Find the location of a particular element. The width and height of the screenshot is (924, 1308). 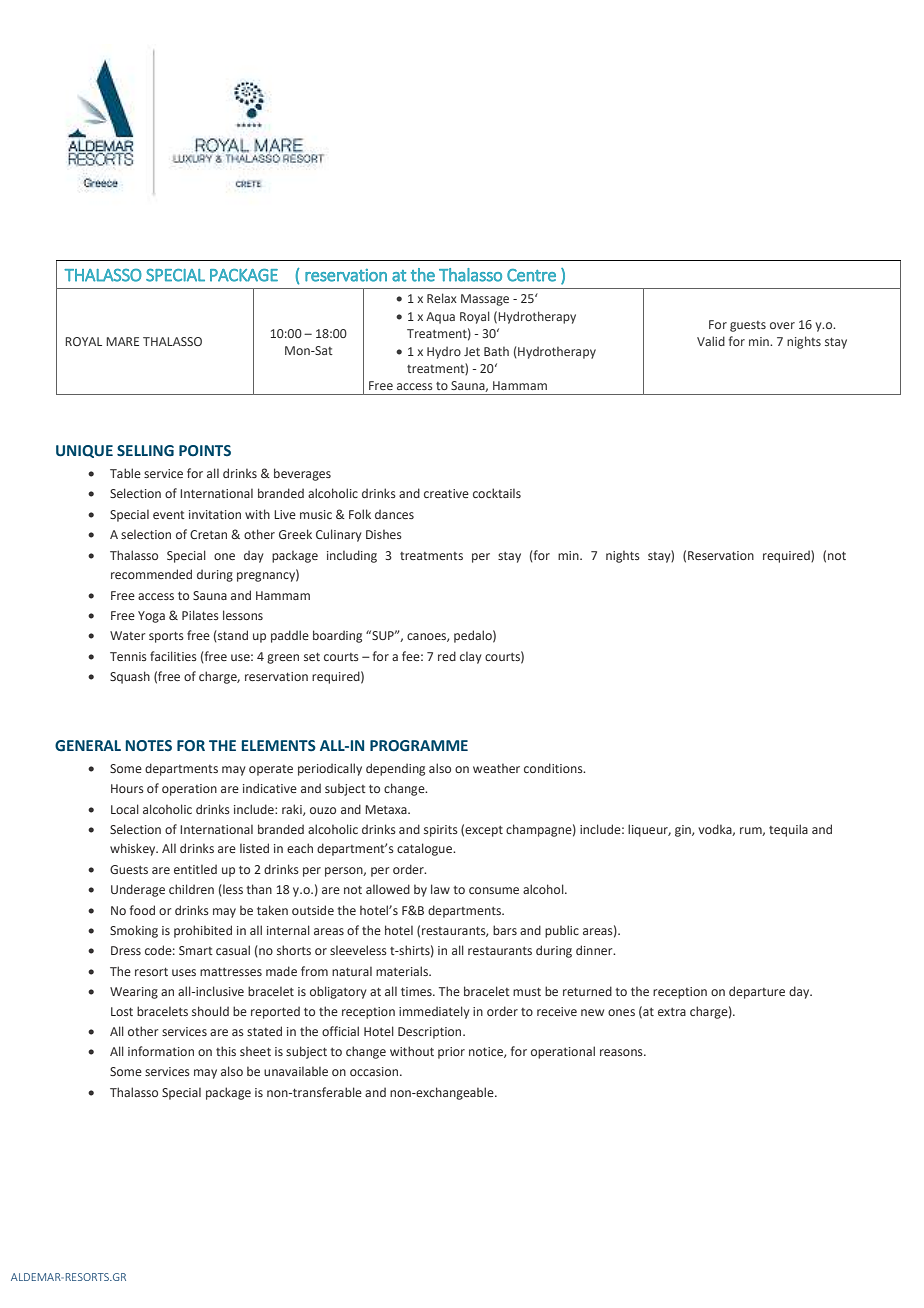

Valid is located at coordinates (711, 341).
